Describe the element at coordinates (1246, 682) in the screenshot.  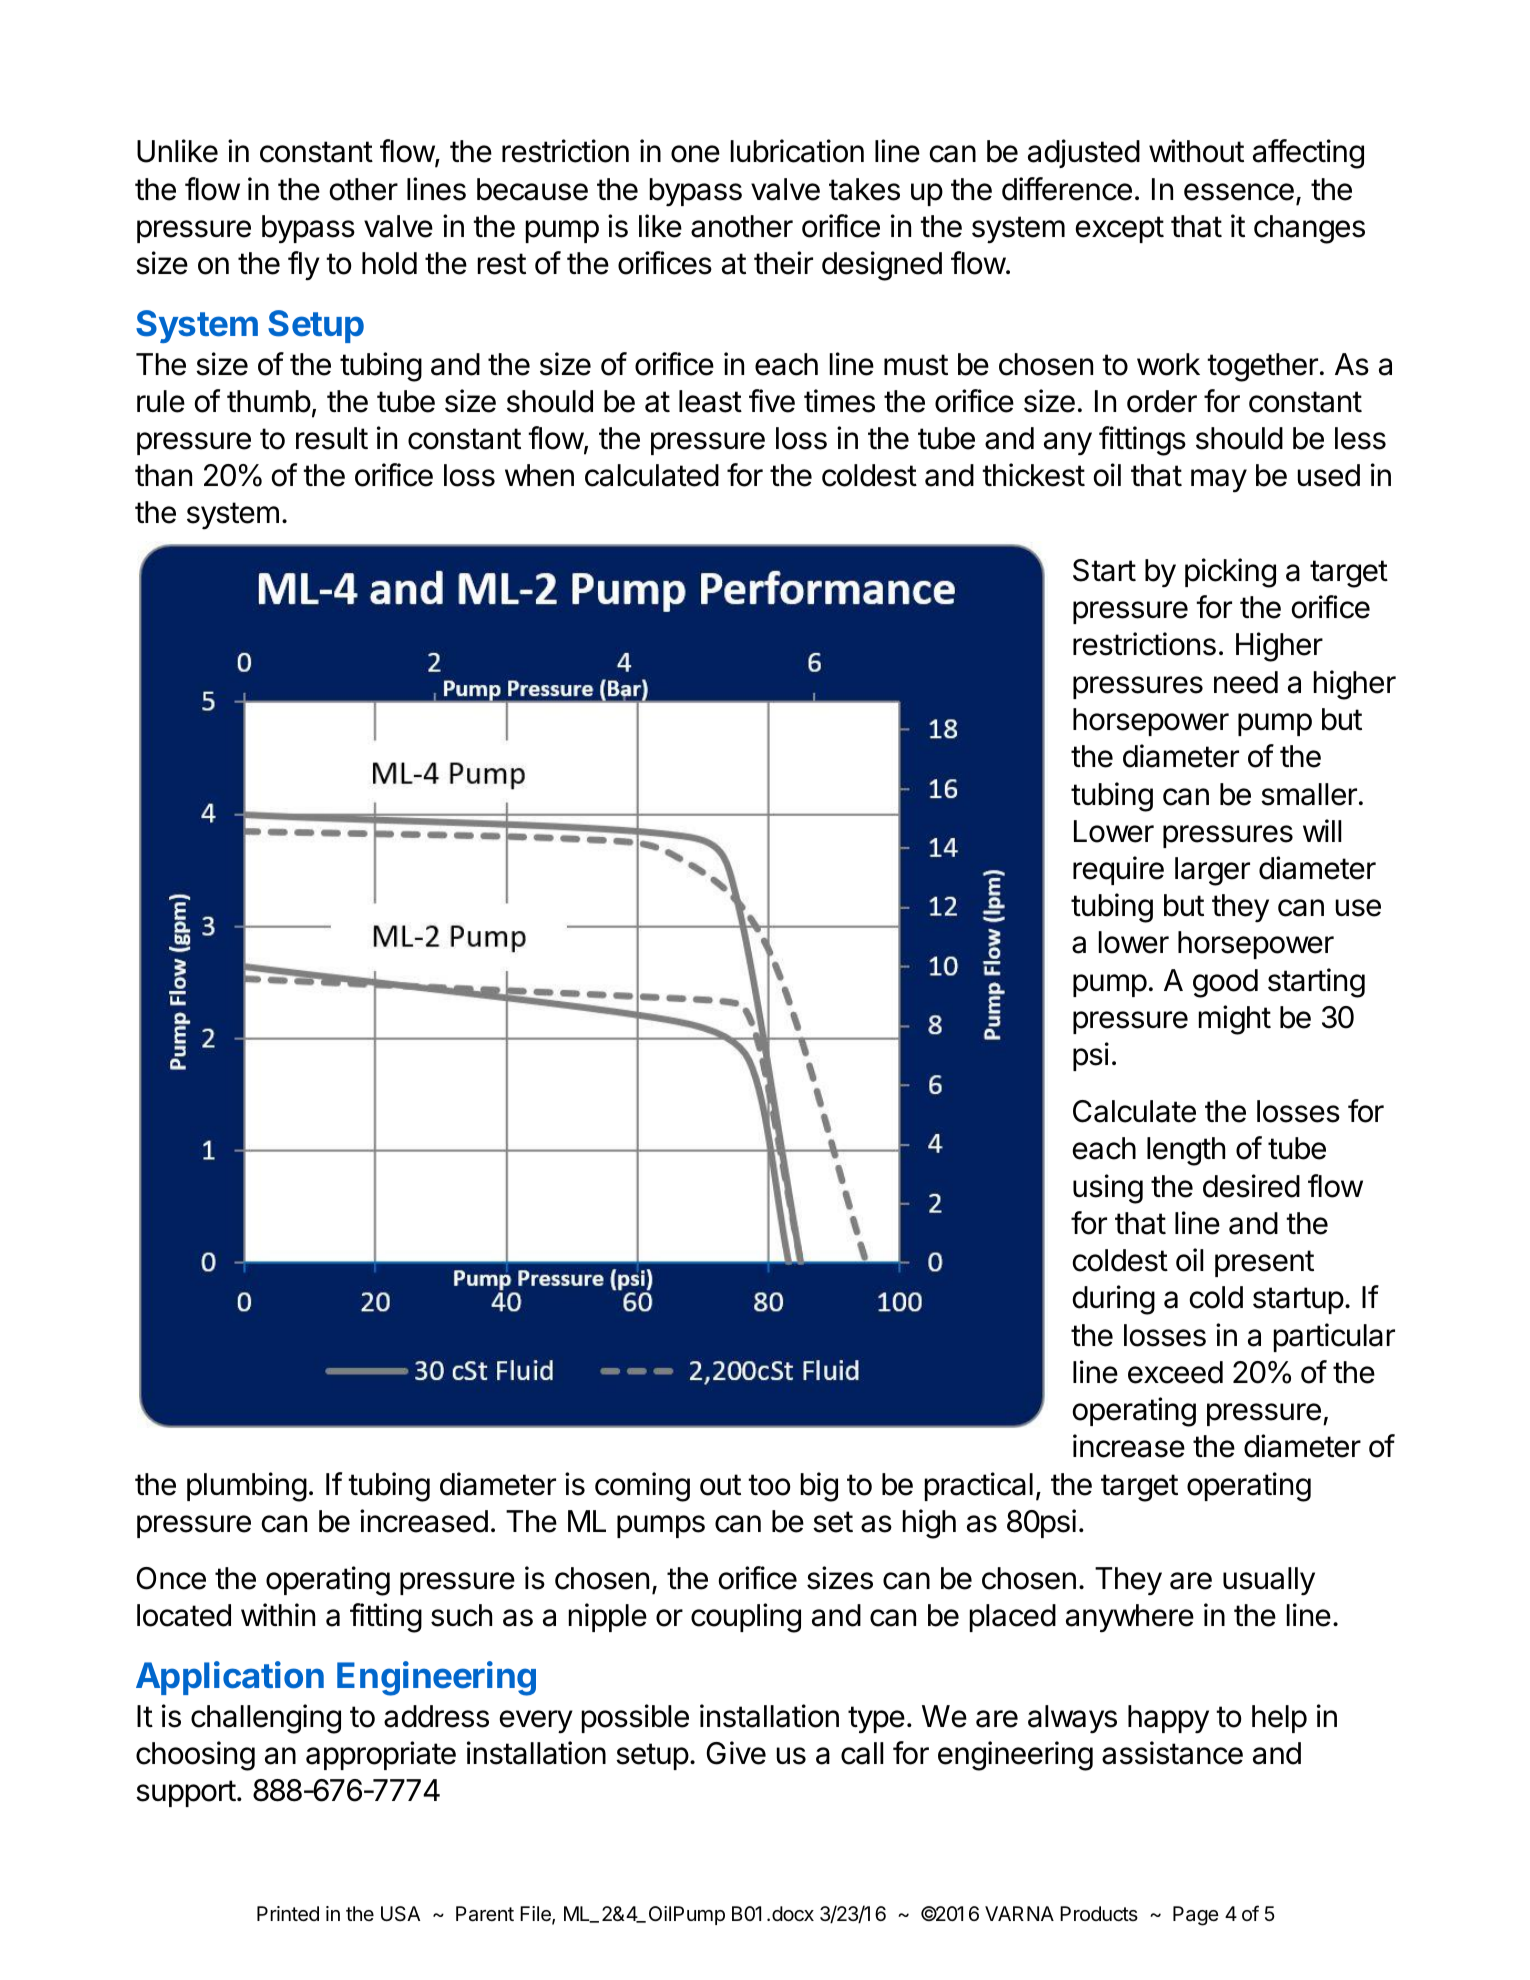
I see `need` at that location.
